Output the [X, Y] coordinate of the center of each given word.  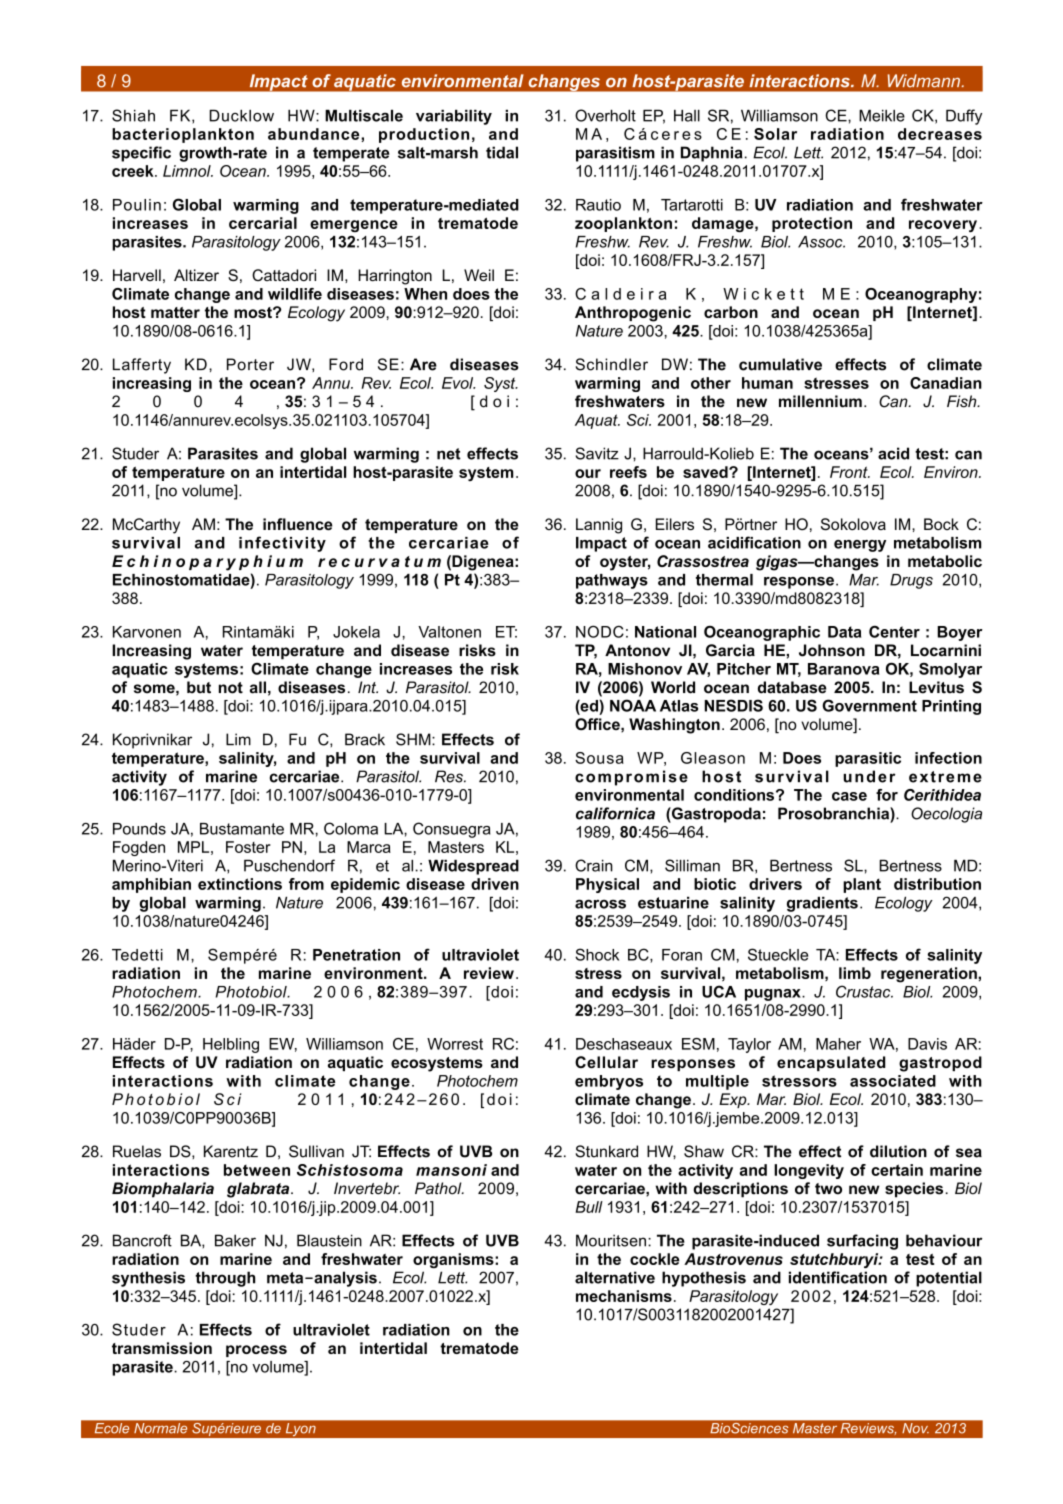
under [869, 776]
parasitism [615, 154]
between [257, 1170]
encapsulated [831, 1063]
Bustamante [242, 829]
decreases [940, 134]
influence [298, 524]
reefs [628, 472]
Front [850, 472]
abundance [315, 134]
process [256, 1351]
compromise [631, 778]
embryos [609, 1082]
